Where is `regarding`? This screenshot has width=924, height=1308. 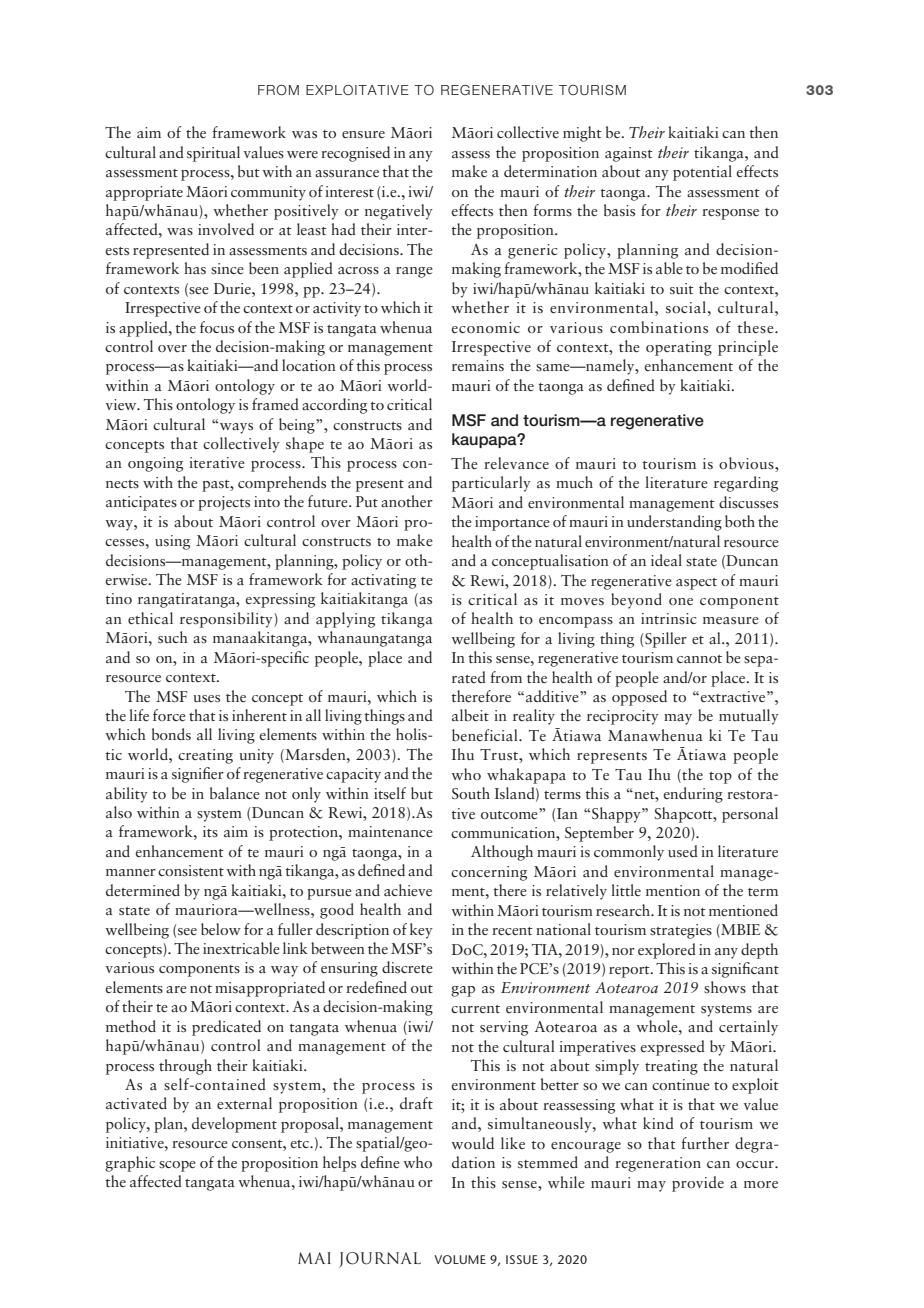 regarding is located at coordinates (746, 484).
